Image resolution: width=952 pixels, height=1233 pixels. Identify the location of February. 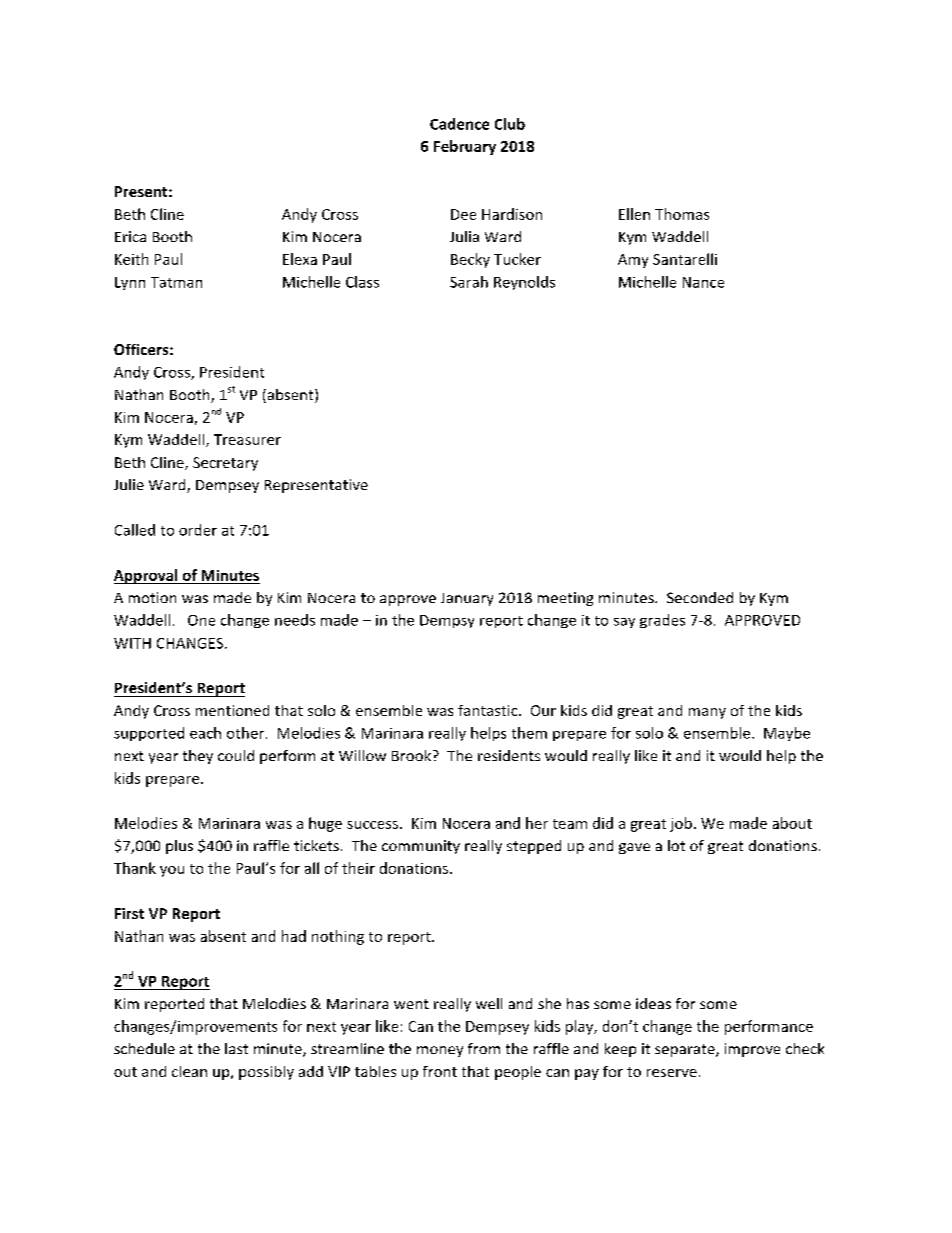
(465, 147).
